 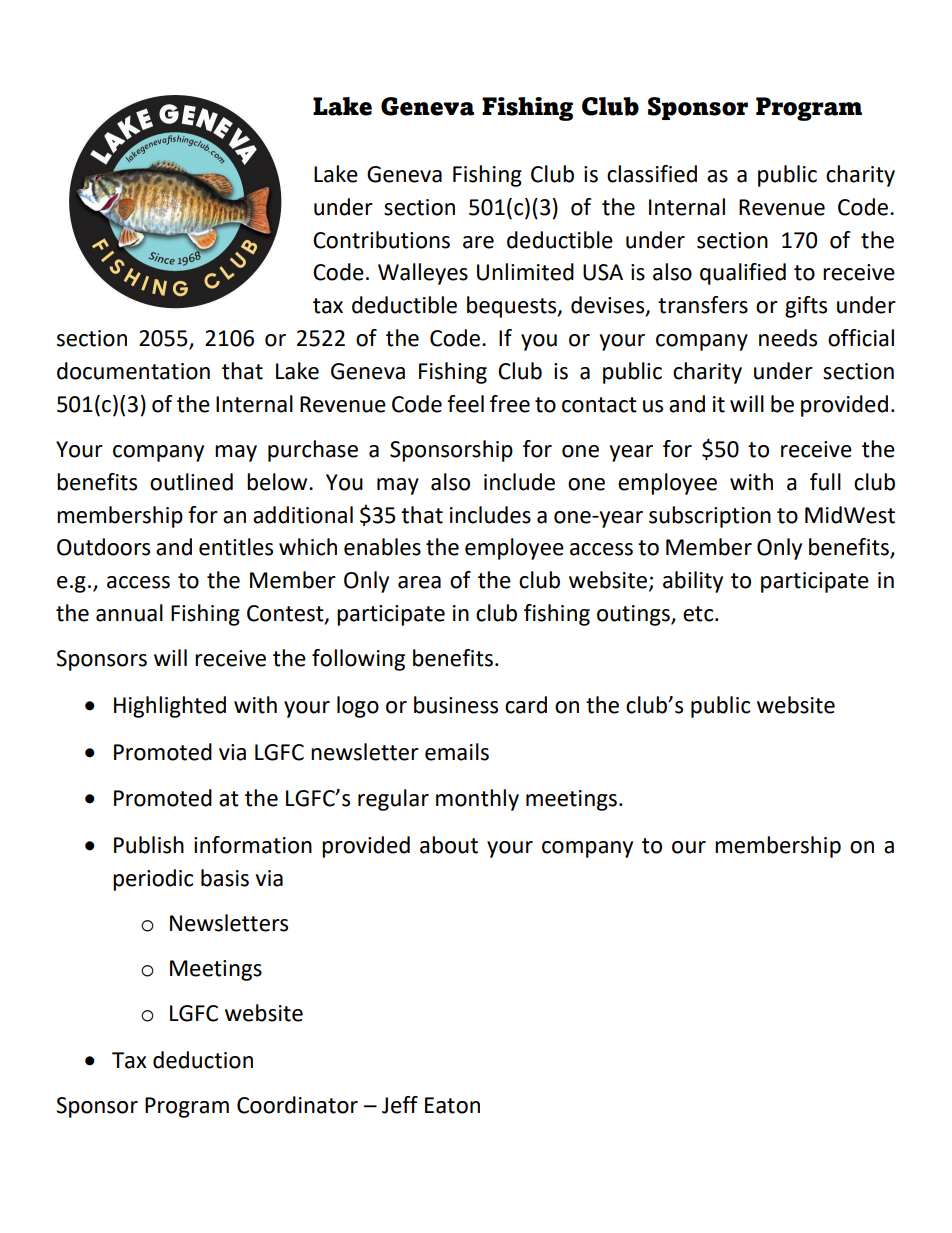 I want to click on Unlimited, so click(x=525, y=272).
